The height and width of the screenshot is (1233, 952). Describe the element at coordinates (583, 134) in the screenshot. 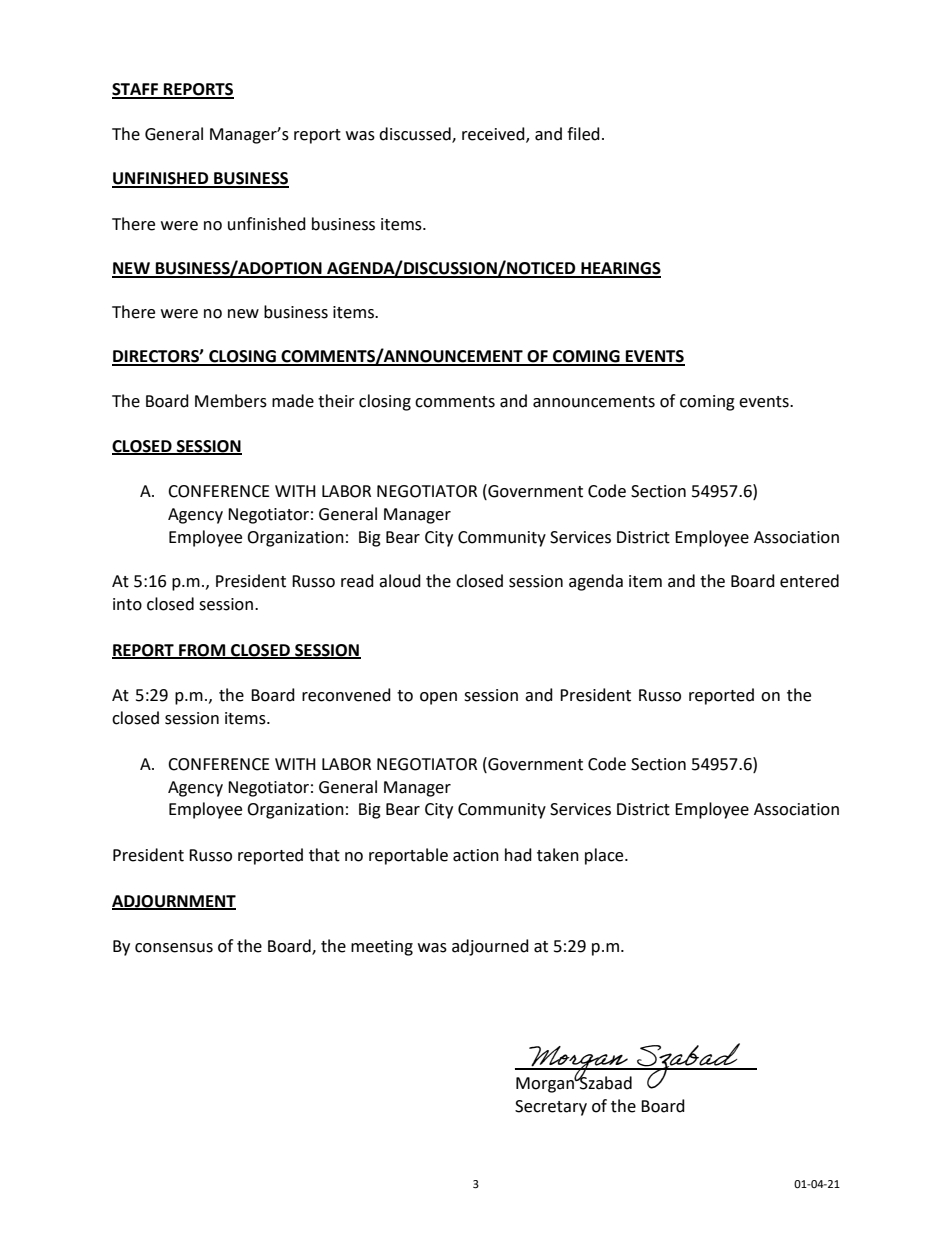

I see `filed` at that location.
